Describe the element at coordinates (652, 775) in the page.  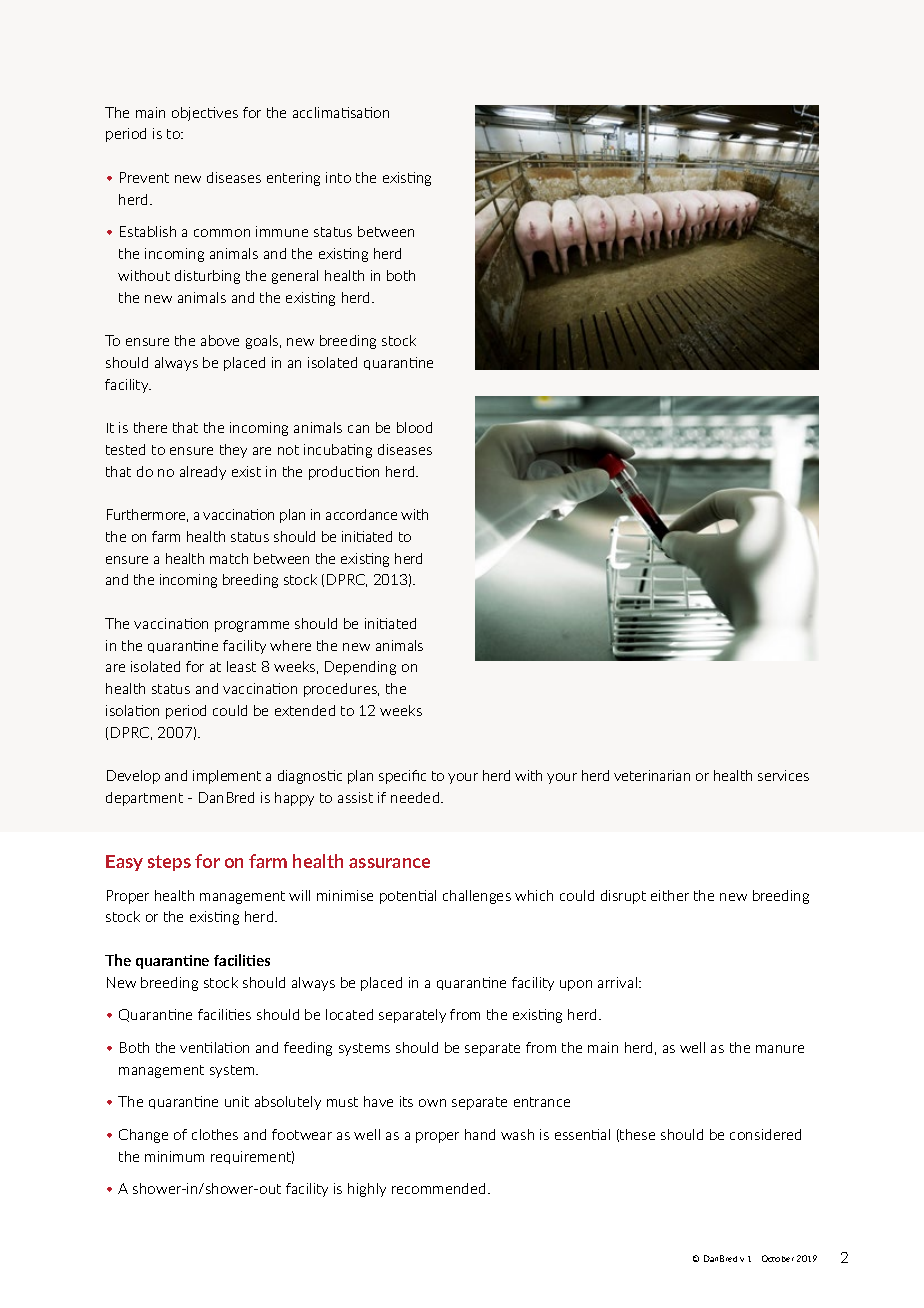
I see `veterinarian` at that location.
